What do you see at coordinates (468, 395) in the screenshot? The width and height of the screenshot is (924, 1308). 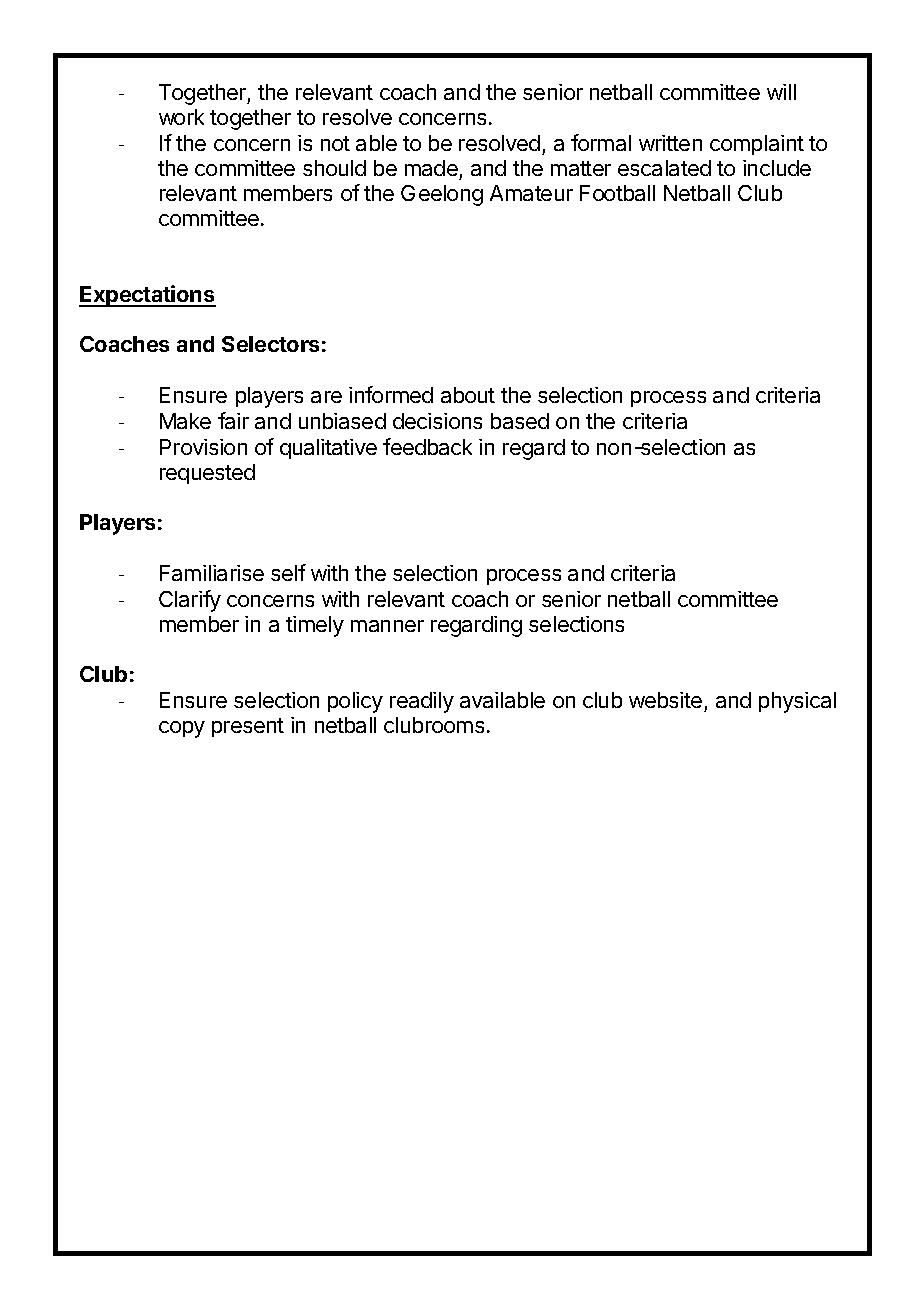 I see `about` at bounding box center [468, 395].
